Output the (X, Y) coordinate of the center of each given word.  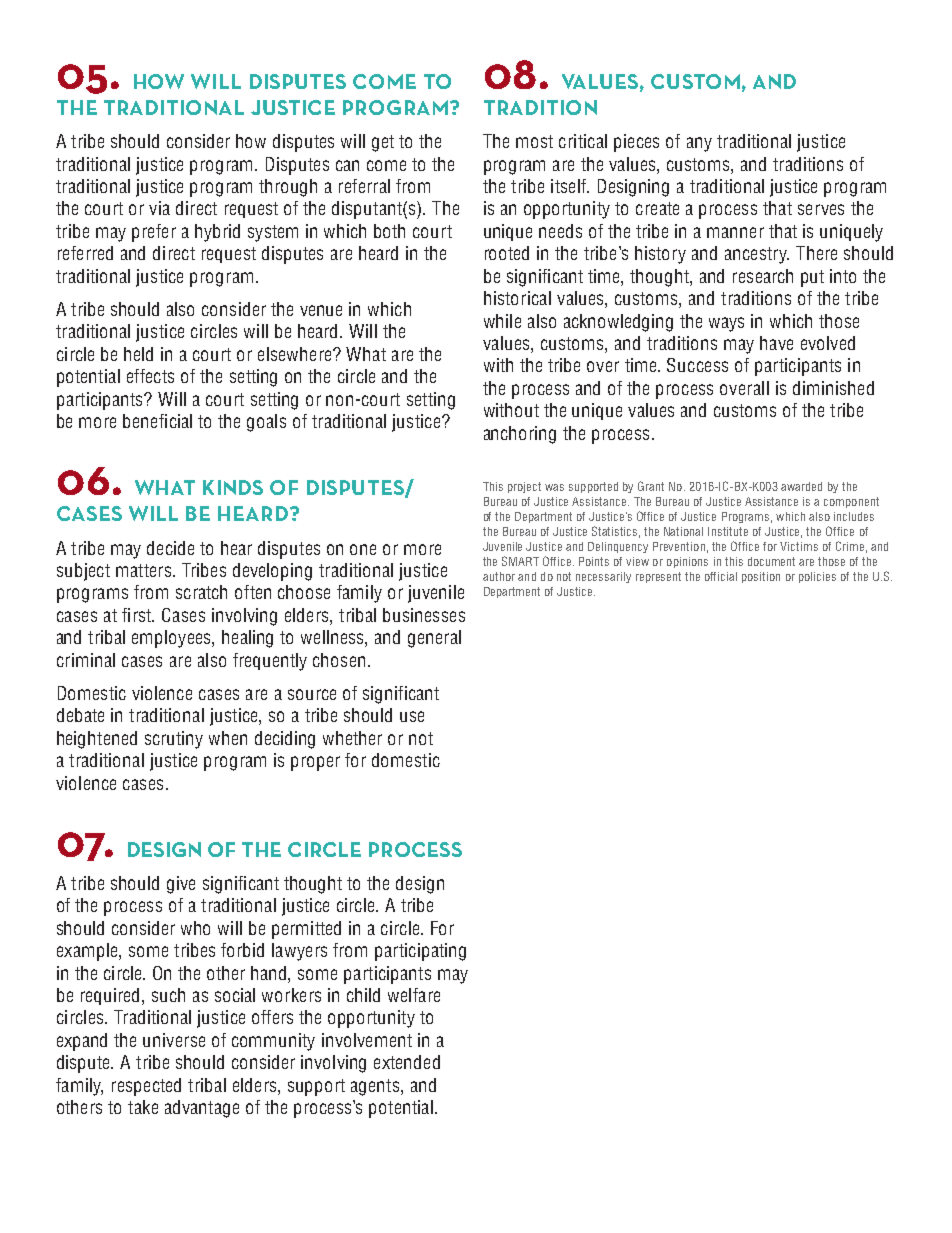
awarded (801, 486)
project (524, 487)
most (534, 141)
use (412, 716)
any (699, 144)
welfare (414, 995)
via (159, 208)
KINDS (233, 487)
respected (146, 1087)
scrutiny (174, 740)
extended (407, 1062)
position (761, 577)
